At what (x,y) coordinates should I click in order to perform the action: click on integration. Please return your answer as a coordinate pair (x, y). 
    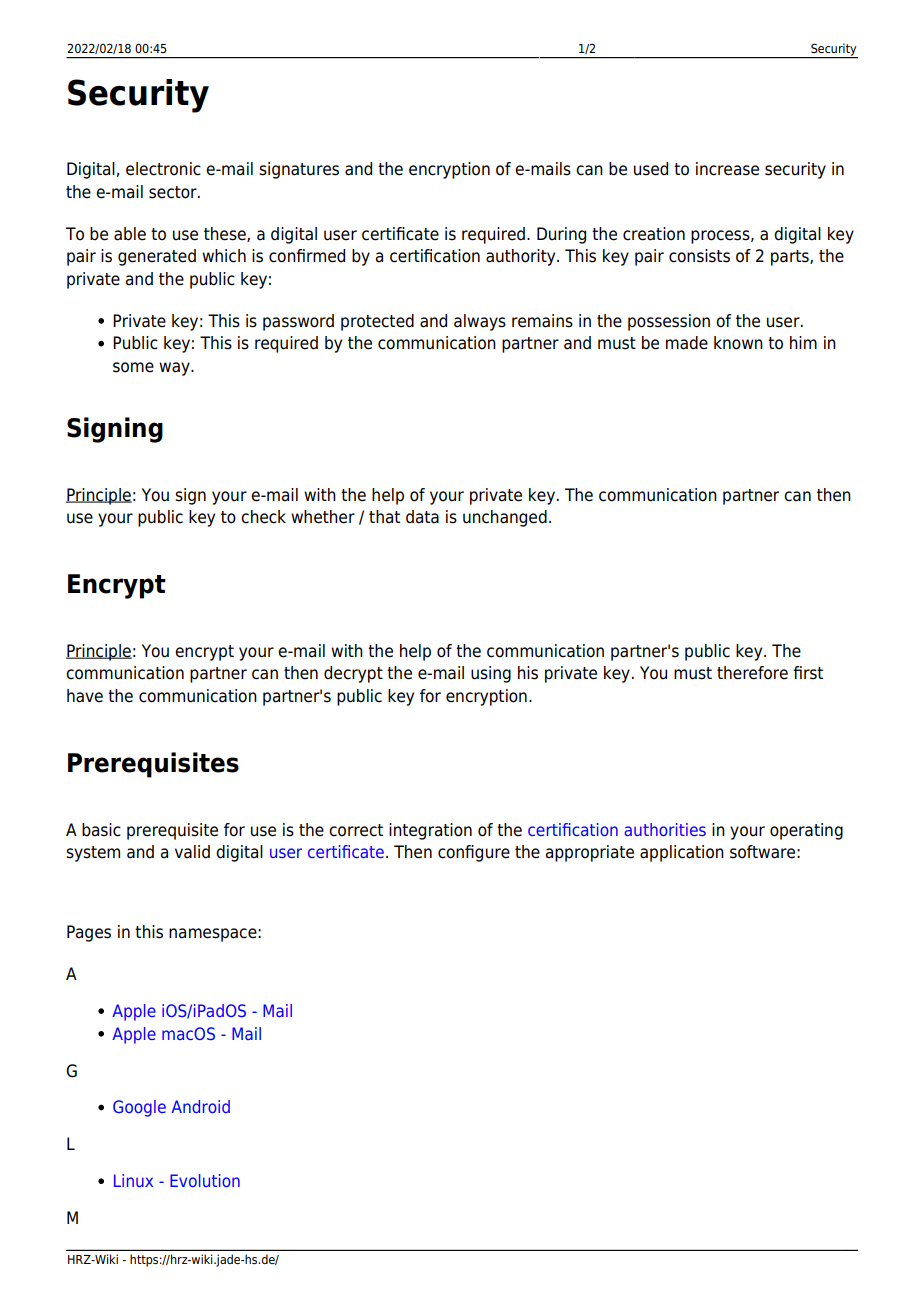
    Looking at the image, I should click on (430, 831).
